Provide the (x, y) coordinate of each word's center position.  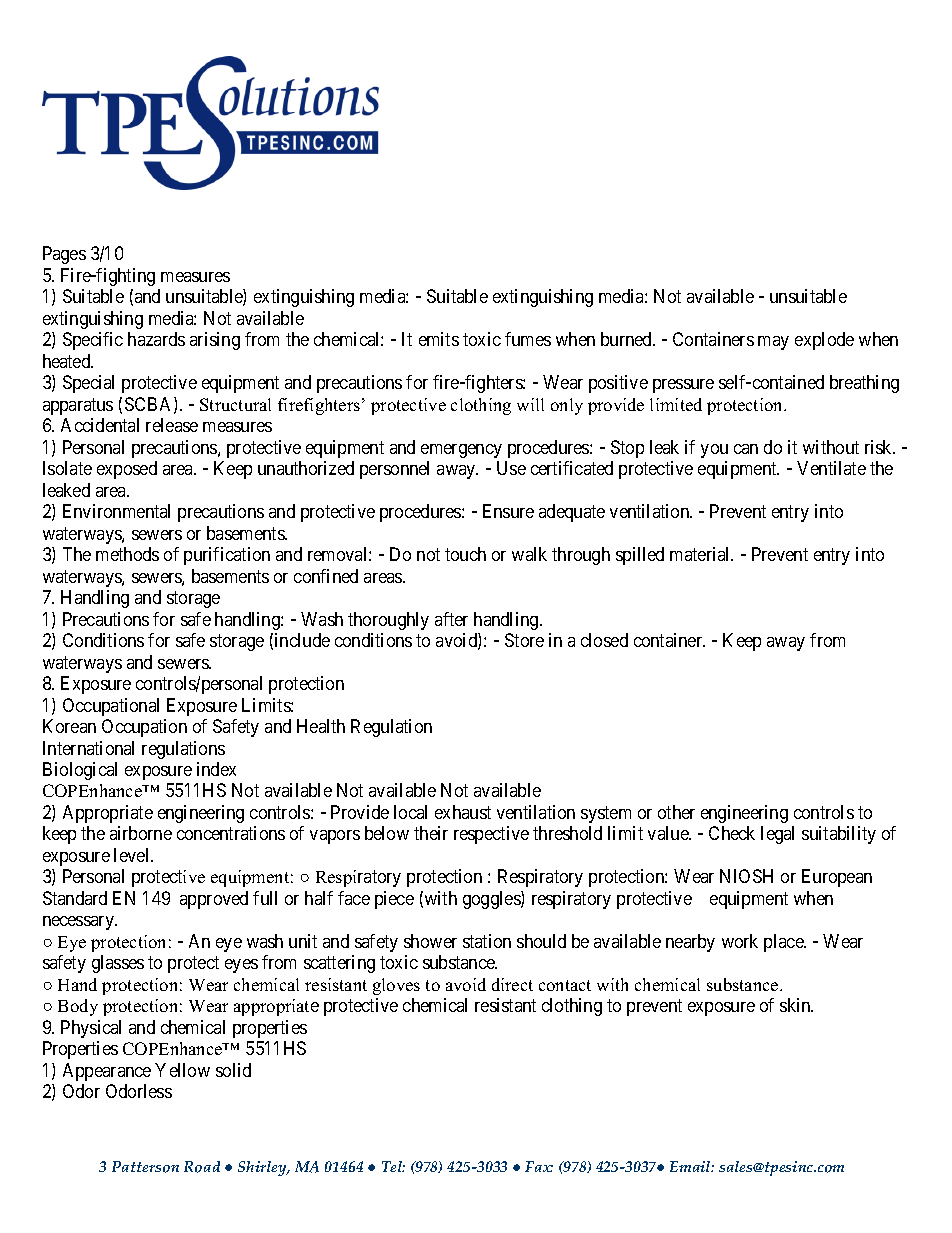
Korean (69, 726)
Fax (539, 1166)
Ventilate (831, 468)
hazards (156, 339)
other (676, 812)
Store (524, 640)
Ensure (508, 511)
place (784, 943)
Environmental (116, 511)
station (487, 941)
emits (439, 339)
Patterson (145, 1167)
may (773, 343)
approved (214, 900)
